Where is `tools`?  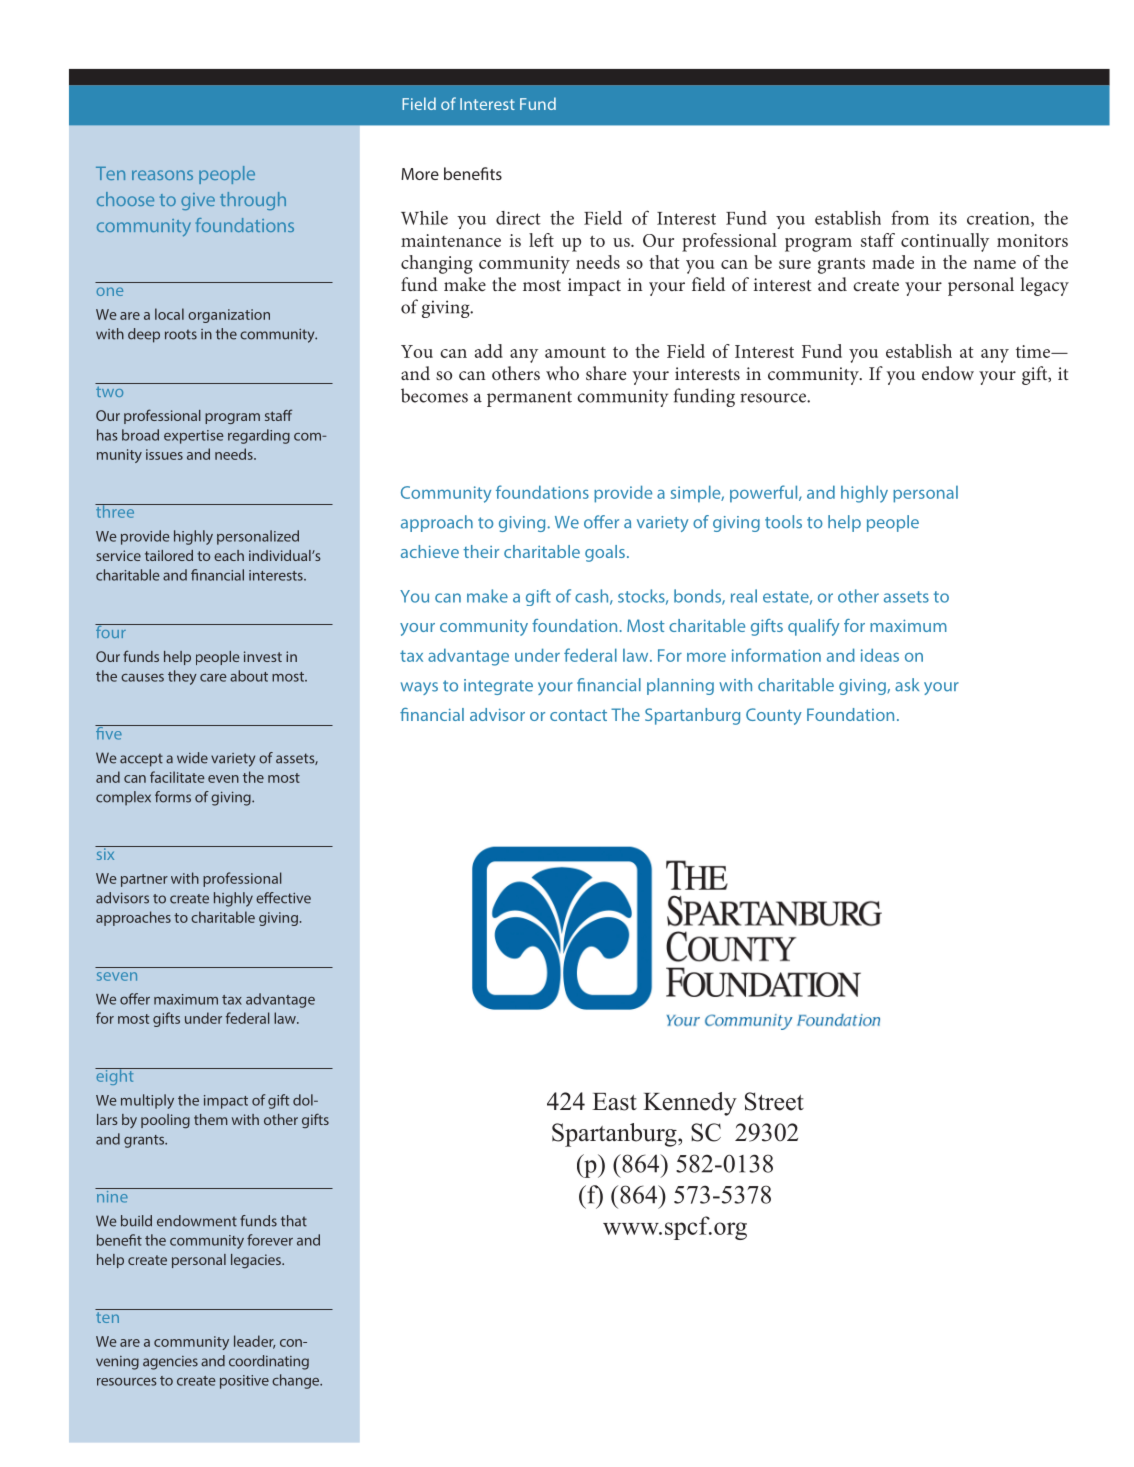
tools is located at coordinates (783, 522).
